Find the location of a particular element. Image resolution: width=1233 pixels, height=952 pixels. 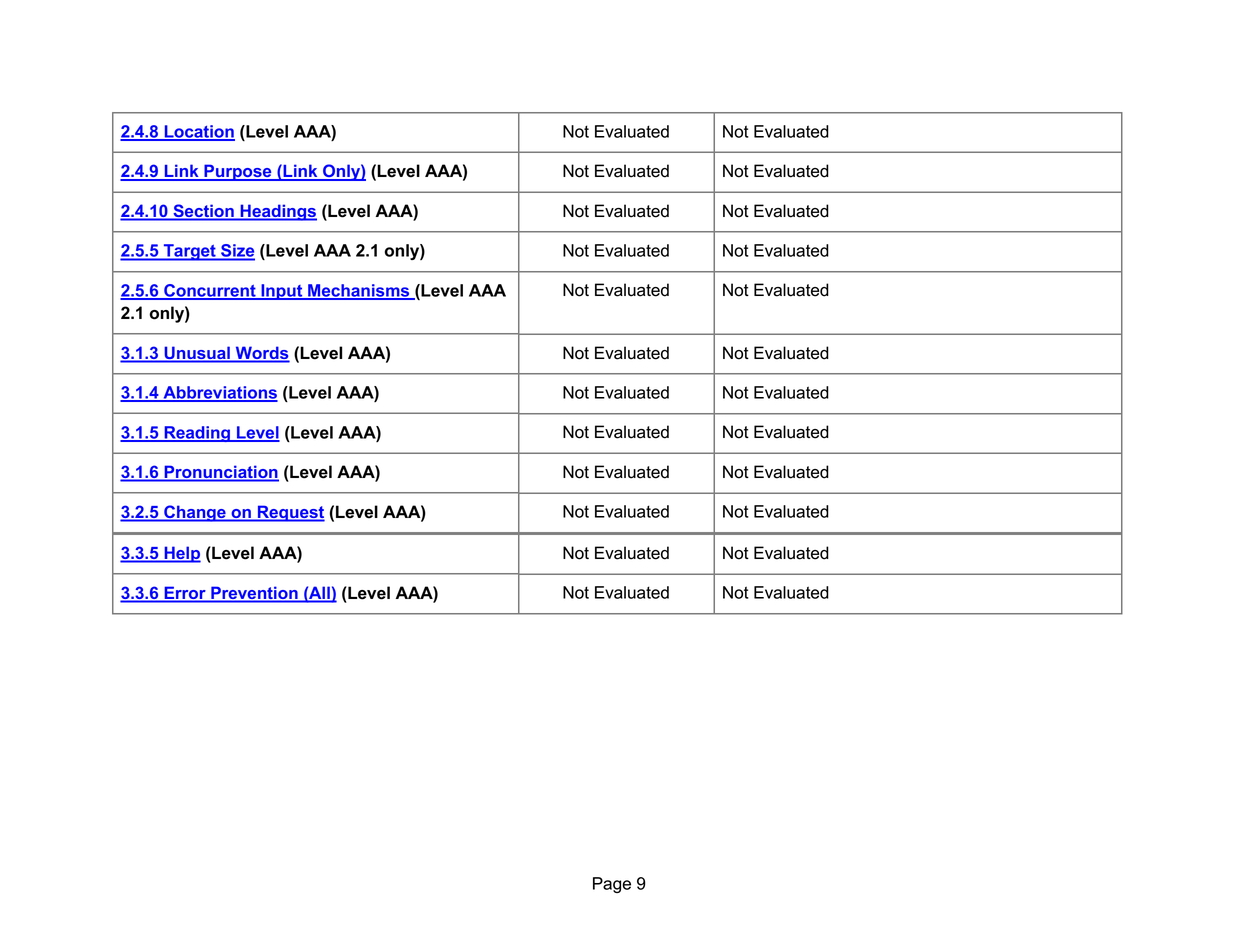

Prevention is located at coordinates (254, 593).
